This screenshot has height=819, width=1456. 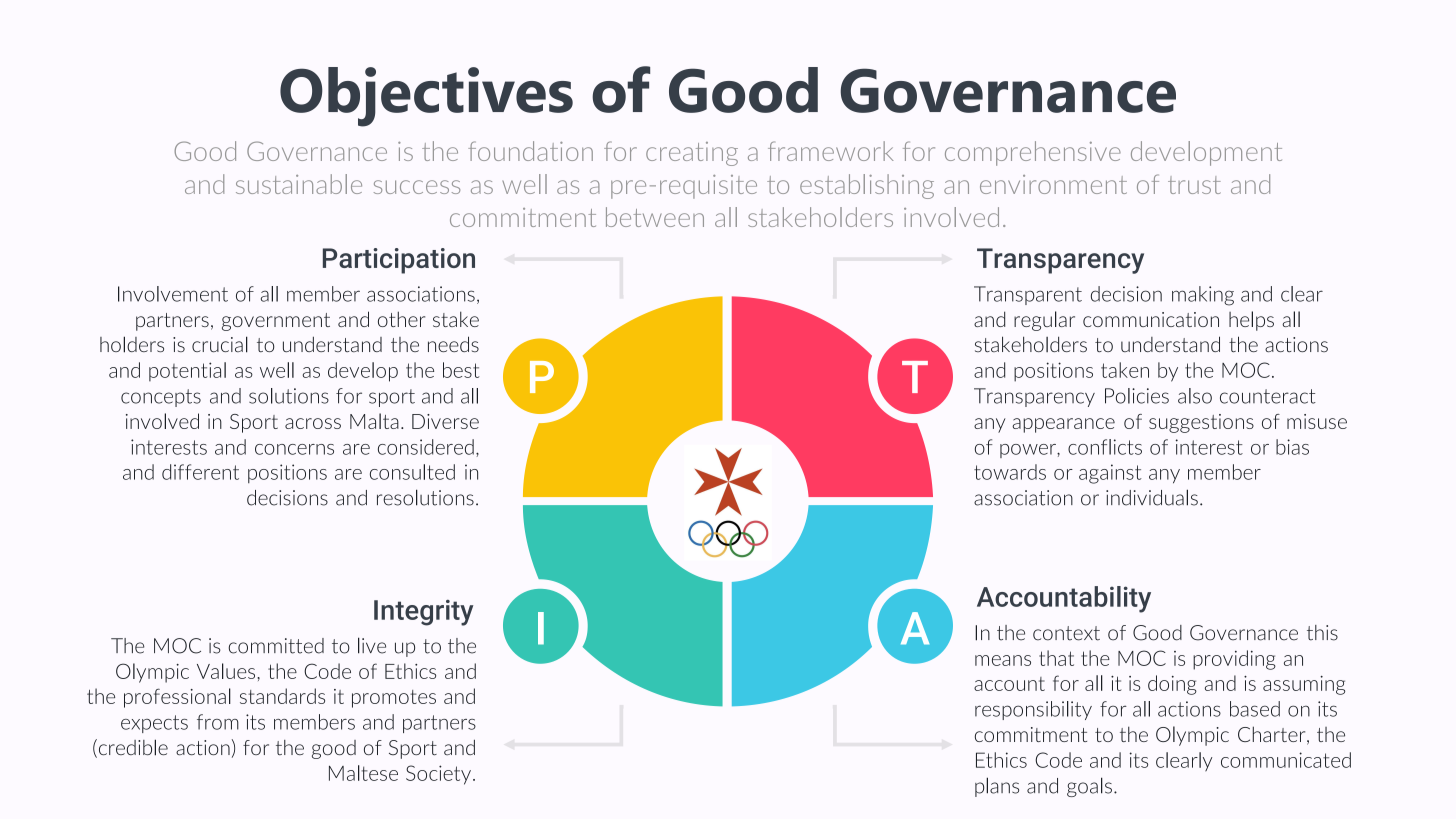 What do you see at coordinates (997, 787) in the screenshot?
I see `plans` at bounding box center [997, 787].
